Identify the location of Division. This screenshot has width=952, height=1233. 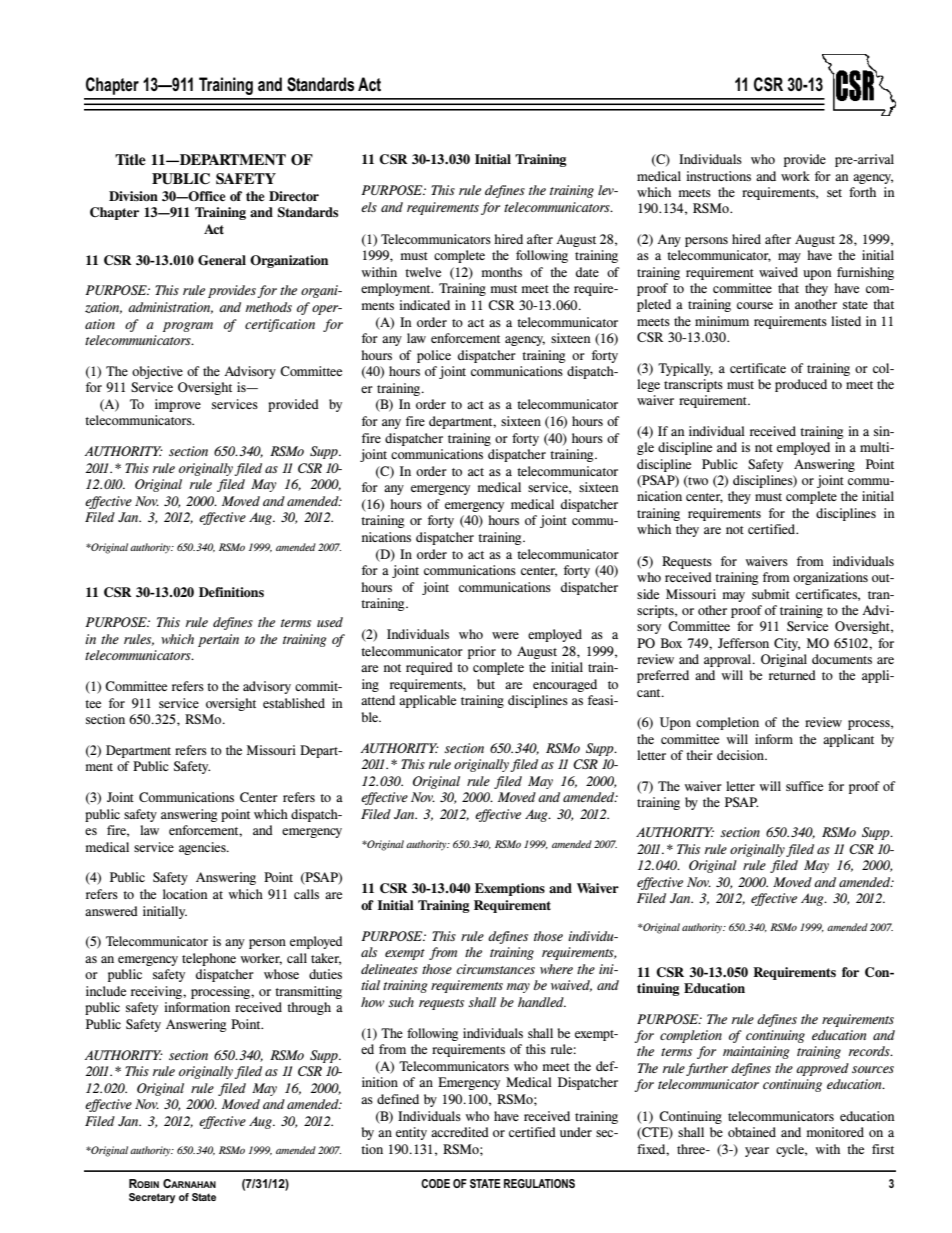
(133, 196).
